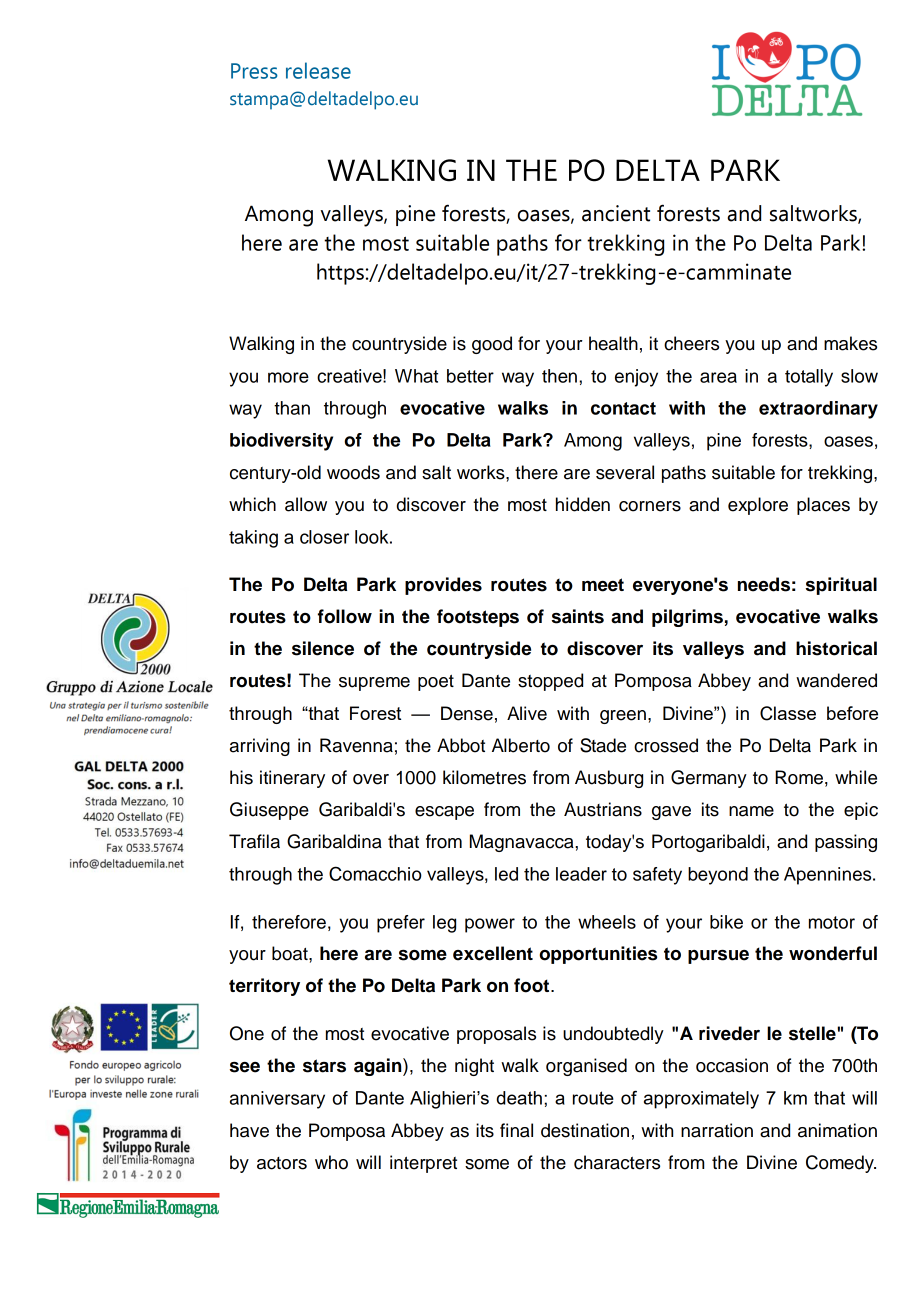  I want to click on ancient, so click(616, 213).
